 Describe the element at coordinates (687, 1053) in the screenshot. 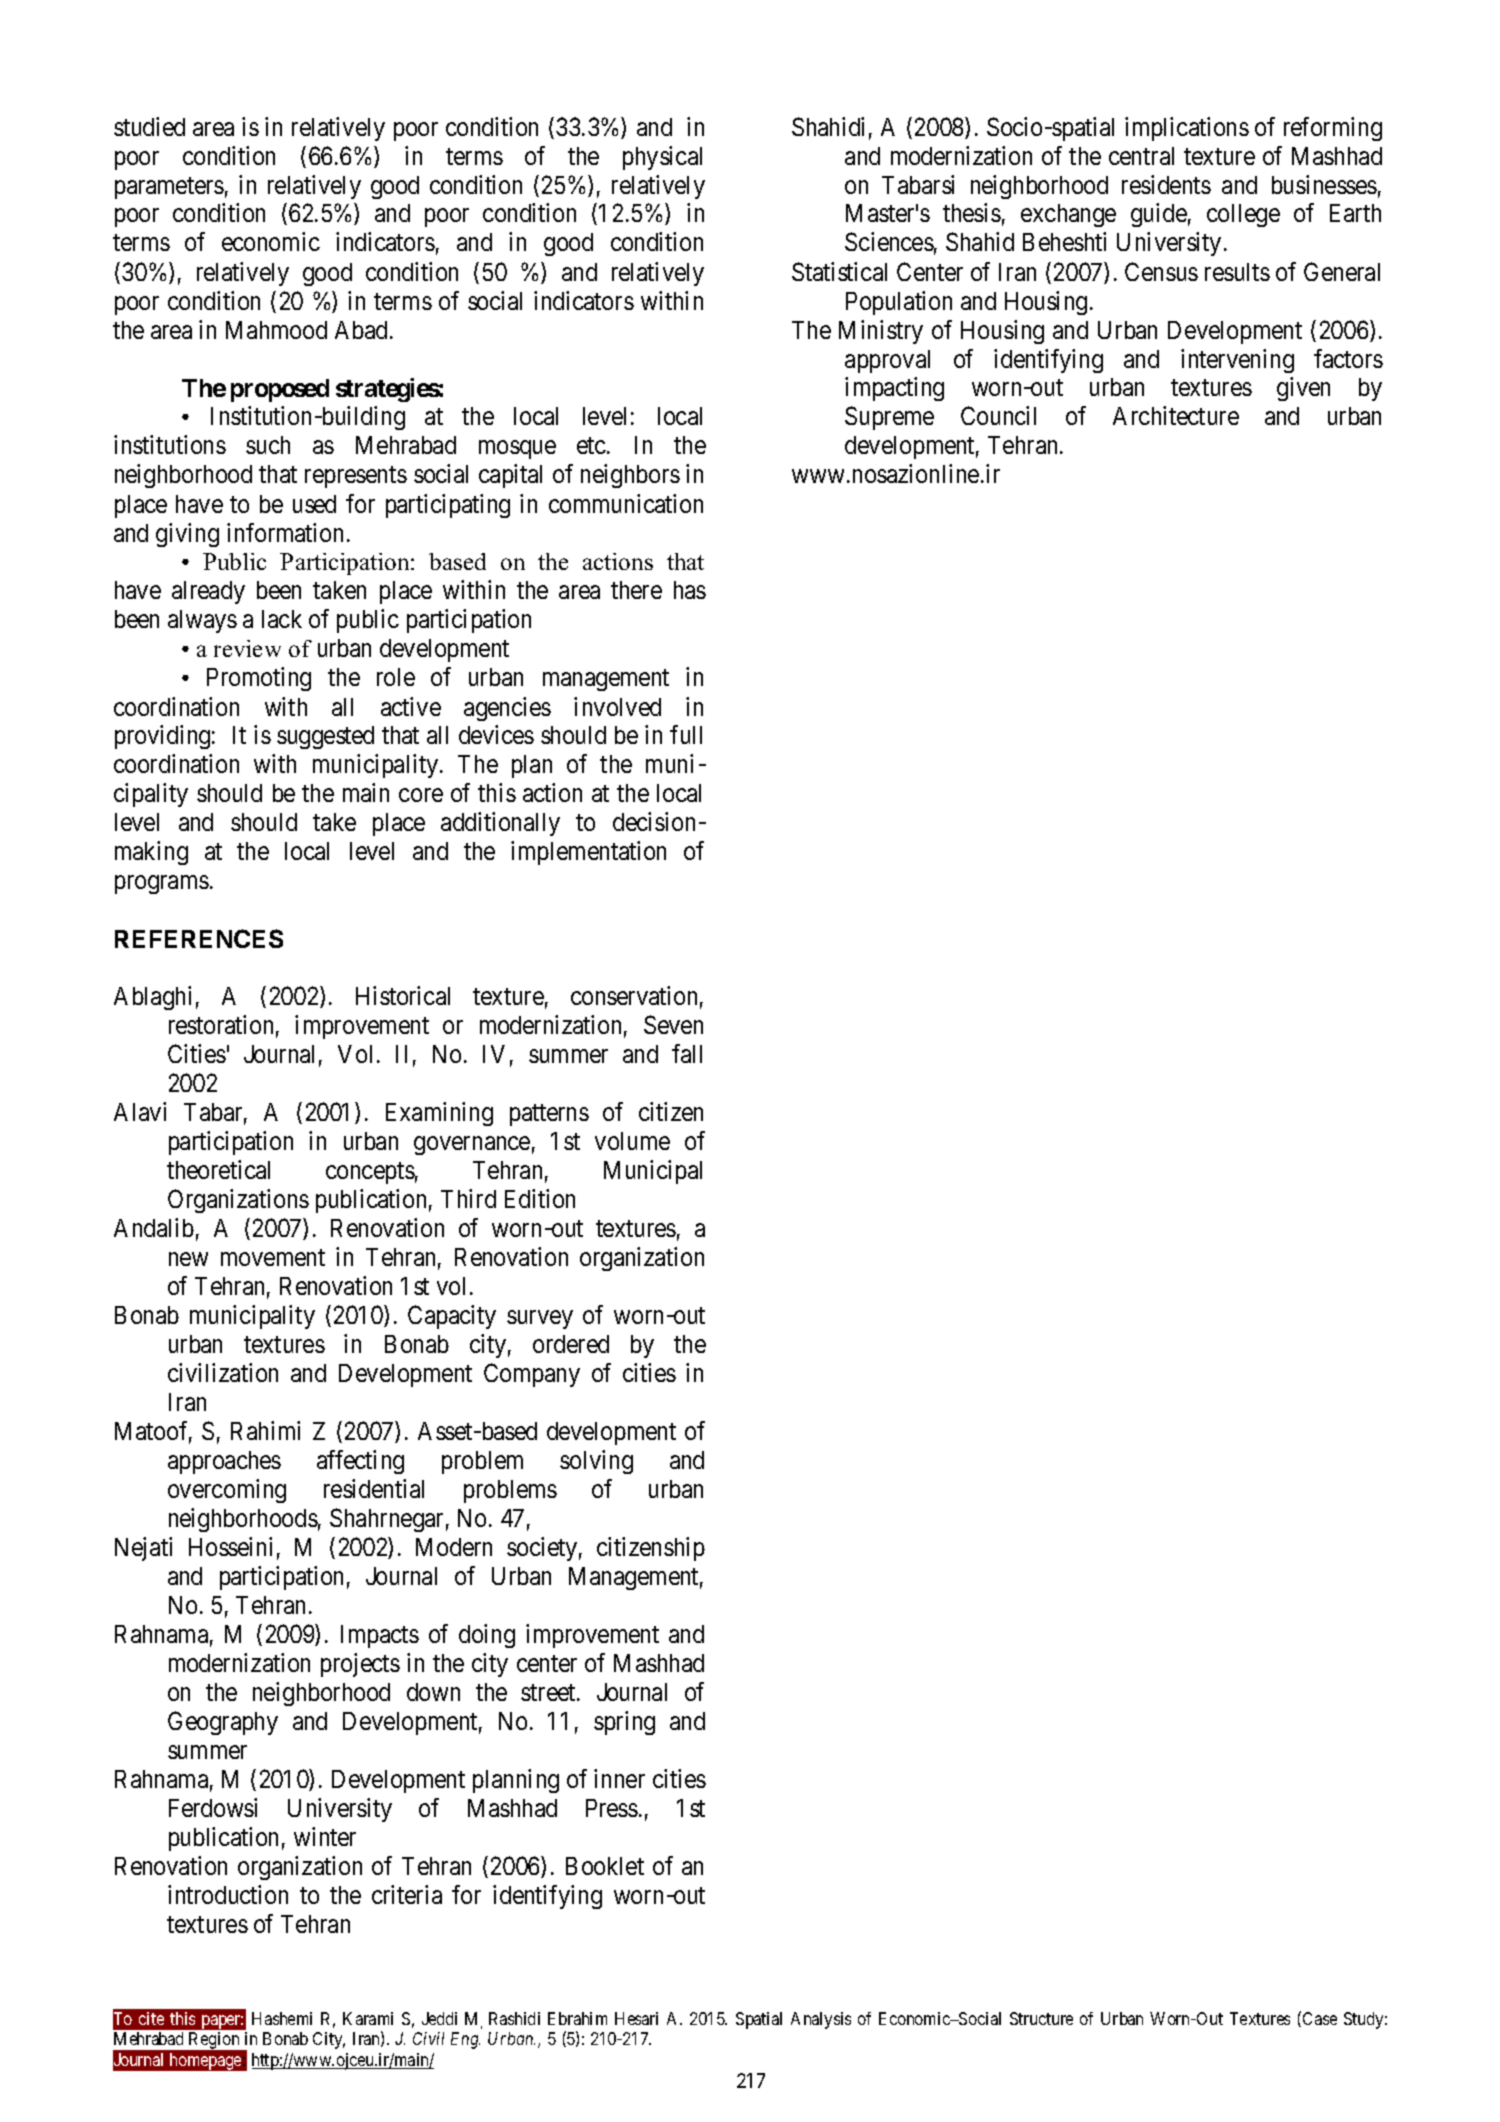

I see `fall` at that location.
